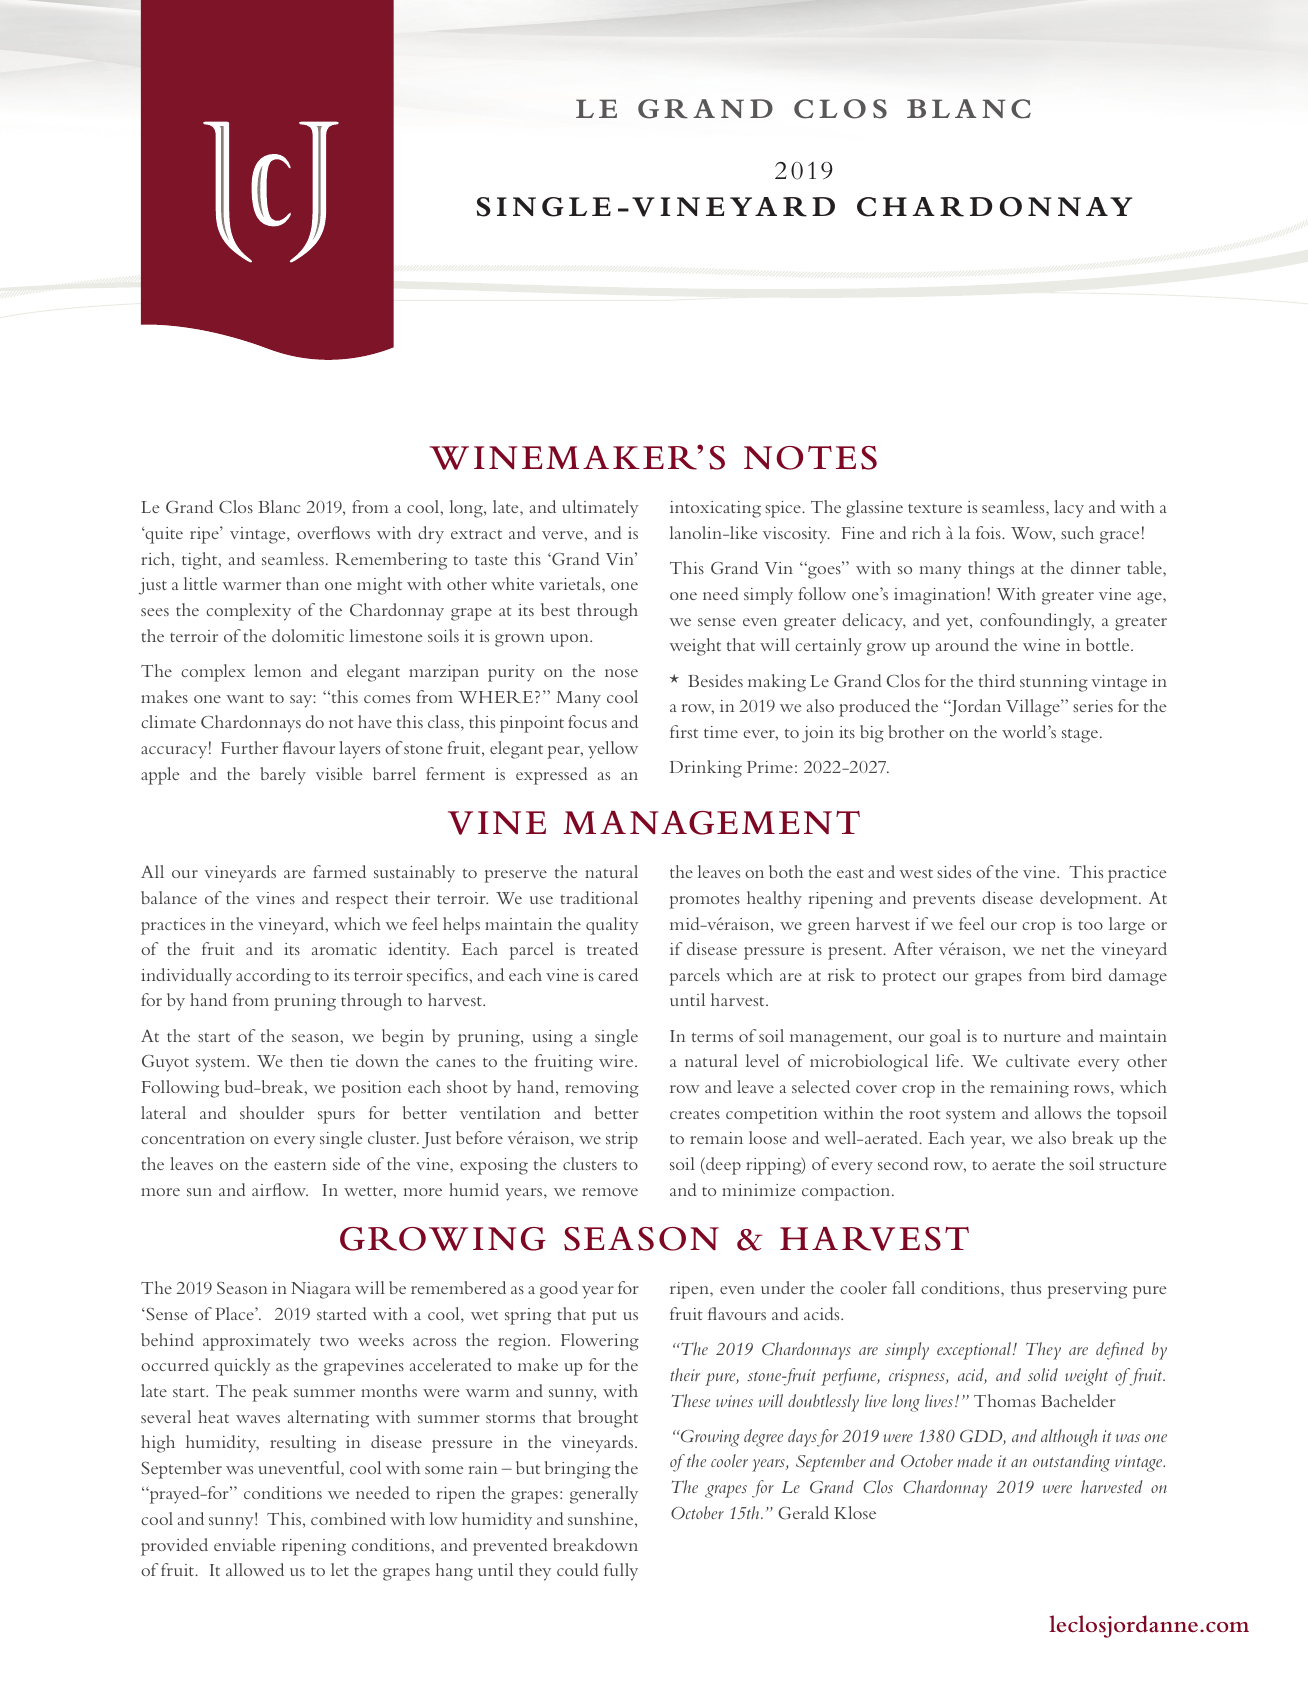 This screenshot has width=1308, height=1693. Describe the element at coordinates (1032, 1037) in the screenshot. I see `nurture` at that location.
